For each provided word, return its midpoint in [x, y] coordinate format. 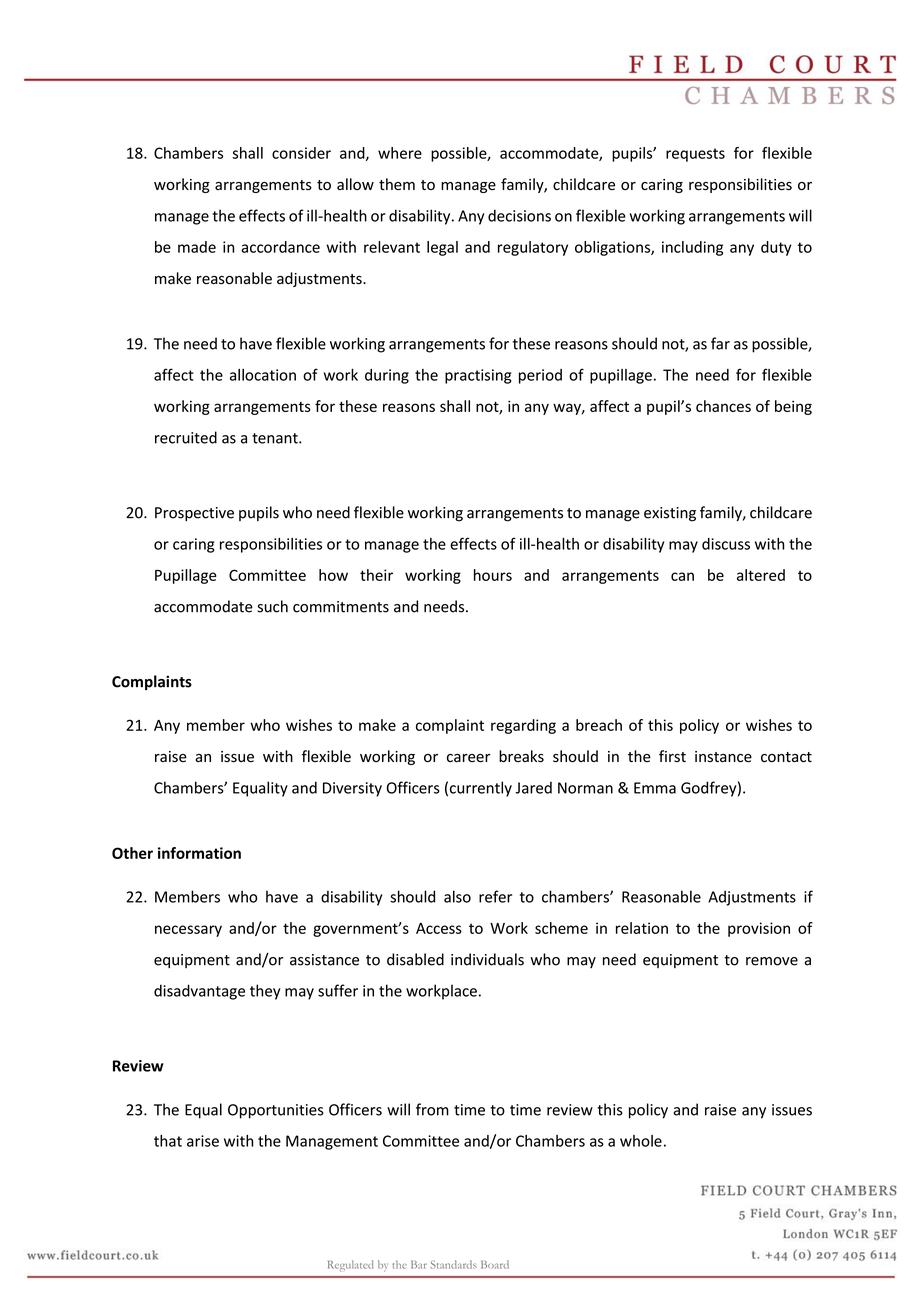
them [397, 184]
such [272, 606]
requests [695, 155]
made [197, 247]
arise [203, 1141]
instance [723, 757]
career [468, 758]
